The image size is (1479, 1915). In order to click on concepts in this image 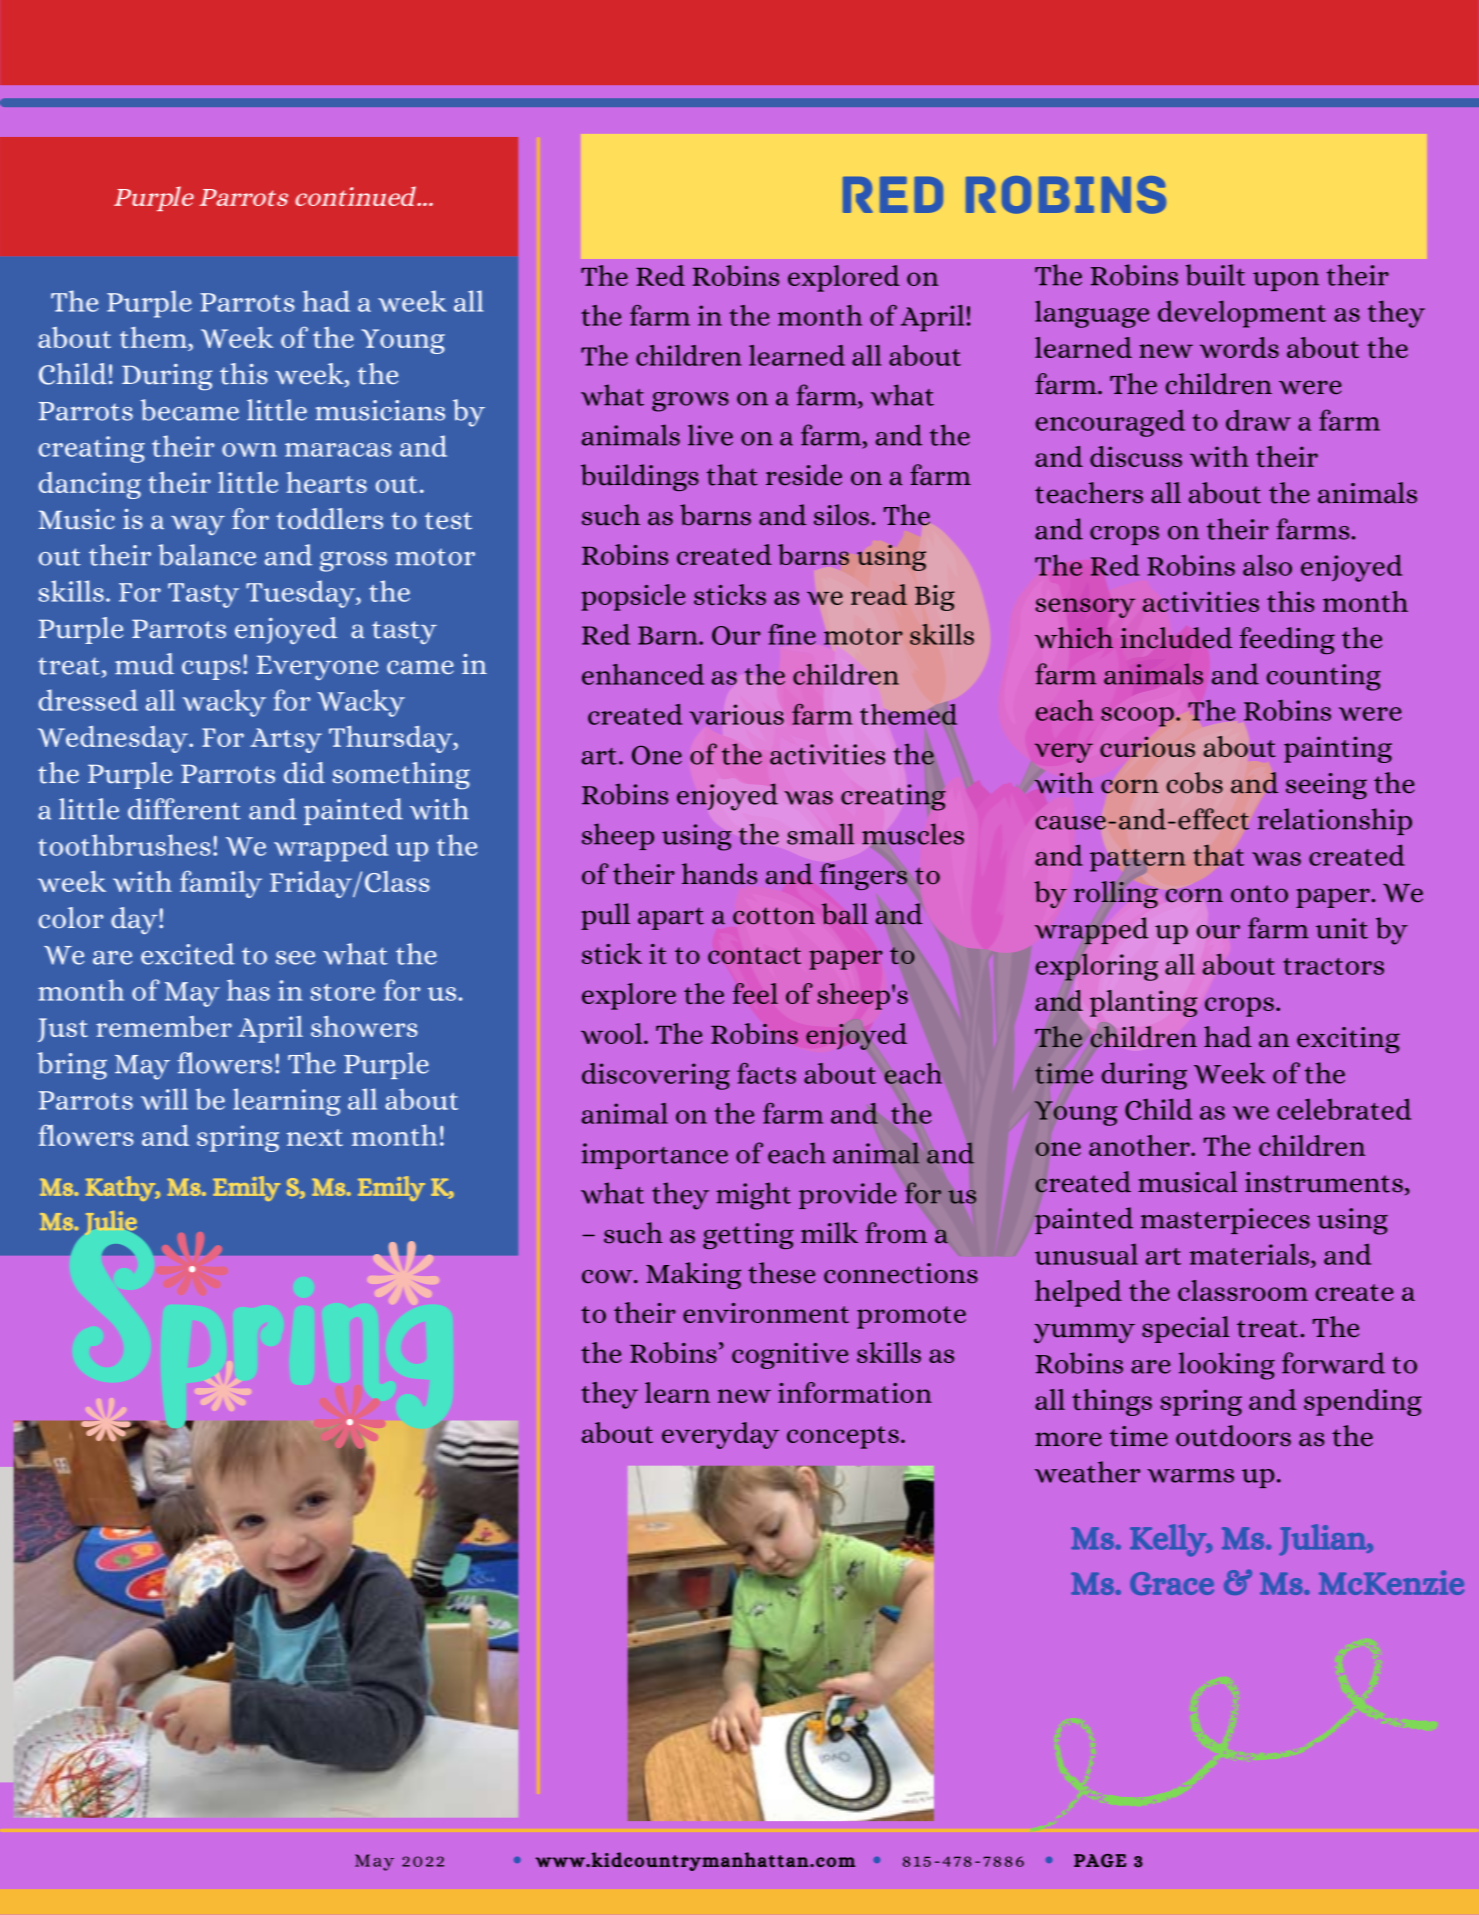, I will do `click(843, 1437)`.
